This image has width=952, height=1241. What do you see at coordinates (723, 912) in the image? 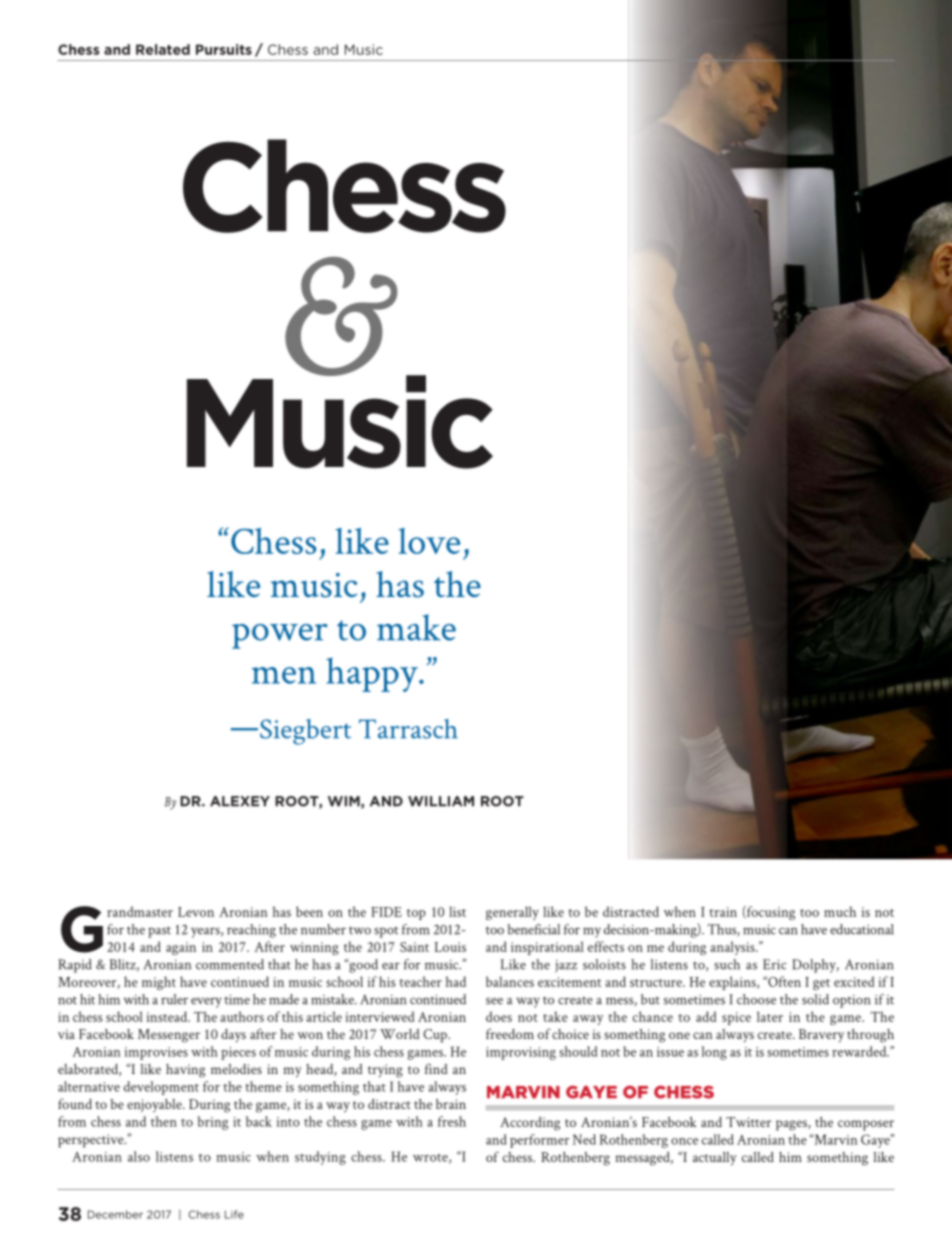
I see `train` at bounding box center [723, 912].
